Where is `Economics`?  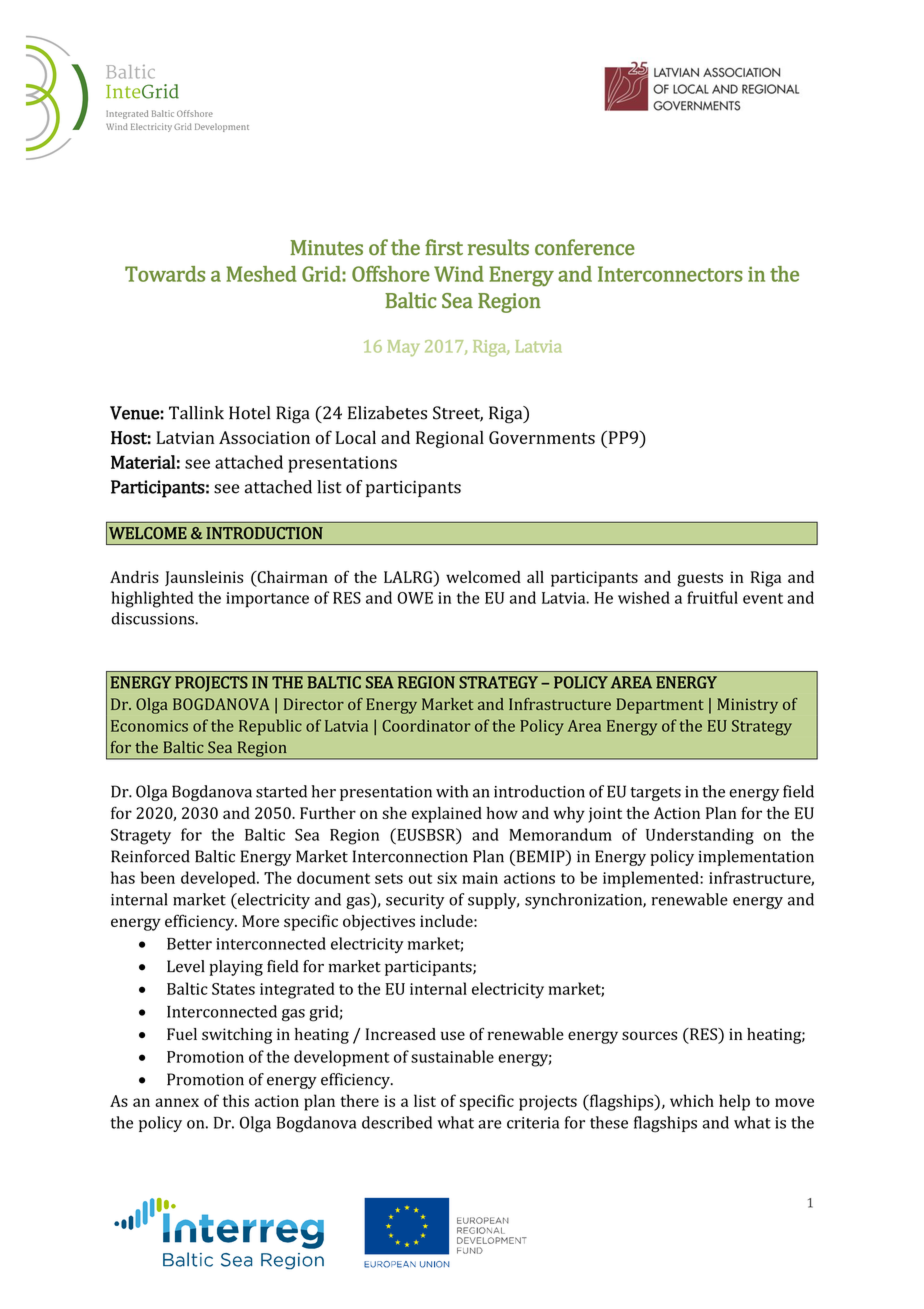
Economics is located at coordinates (149, 726).
